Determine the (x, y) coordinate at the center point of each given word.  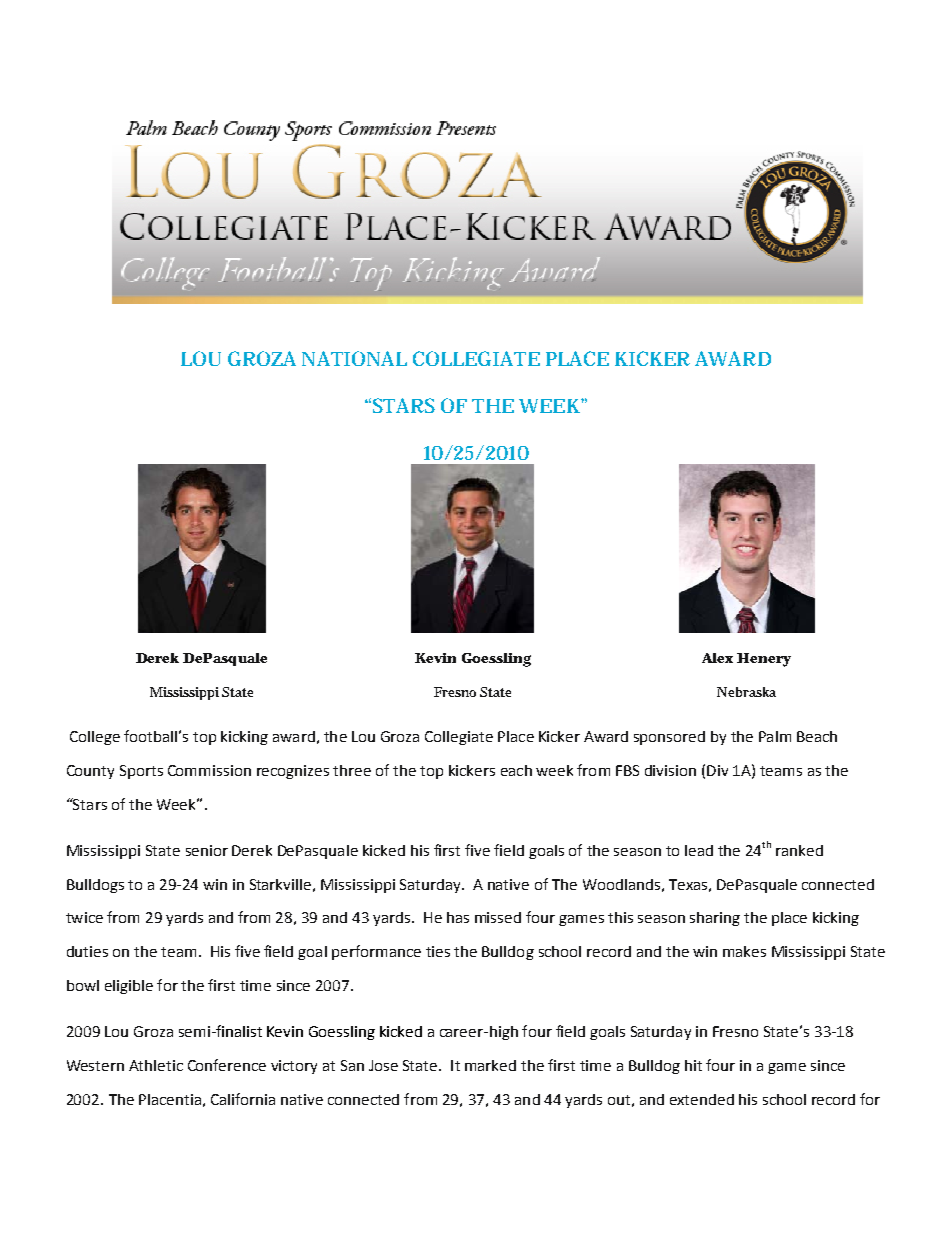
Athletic (156, 1065)
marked (490, 1065)
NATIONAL (354, 358)
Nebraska (746, 692)
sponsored (669, 738)
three (352, 770)
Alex (717, 658)
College (95, 738)
